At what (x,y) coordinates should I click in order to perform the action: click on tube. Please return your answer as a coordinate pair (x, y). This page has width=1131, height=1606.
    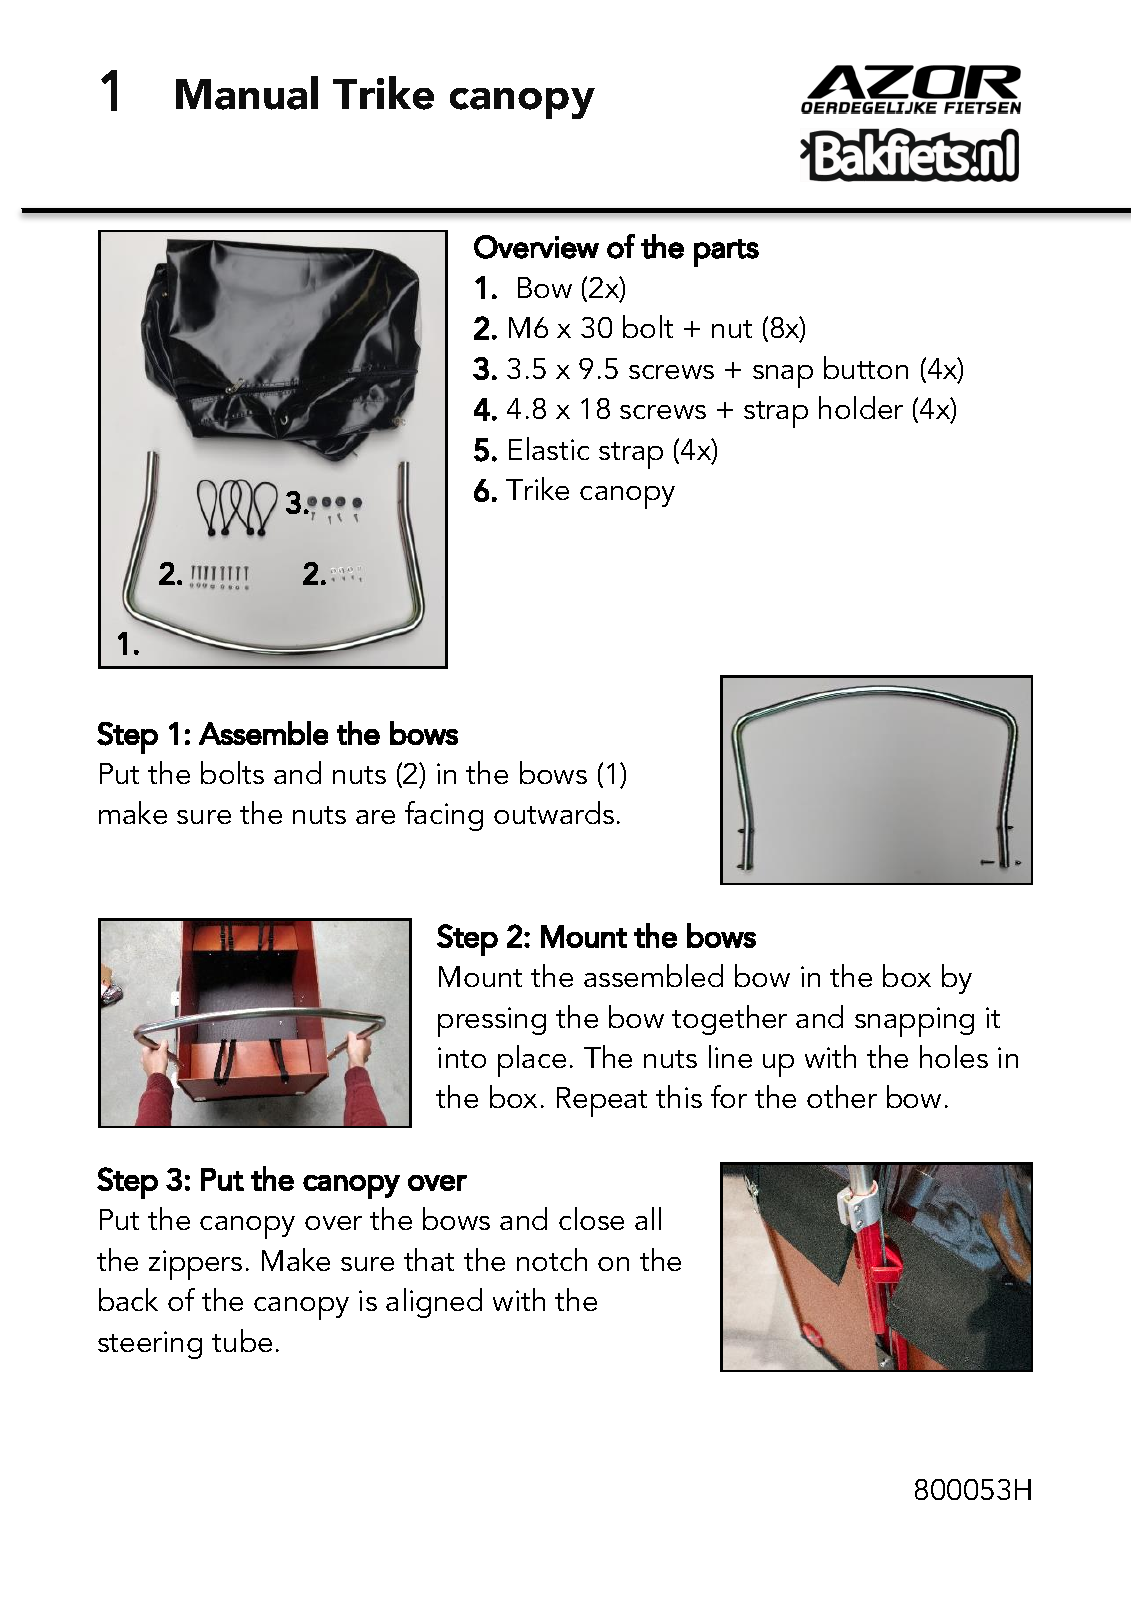
    Looking at the image, I should click on (242, 1340).
